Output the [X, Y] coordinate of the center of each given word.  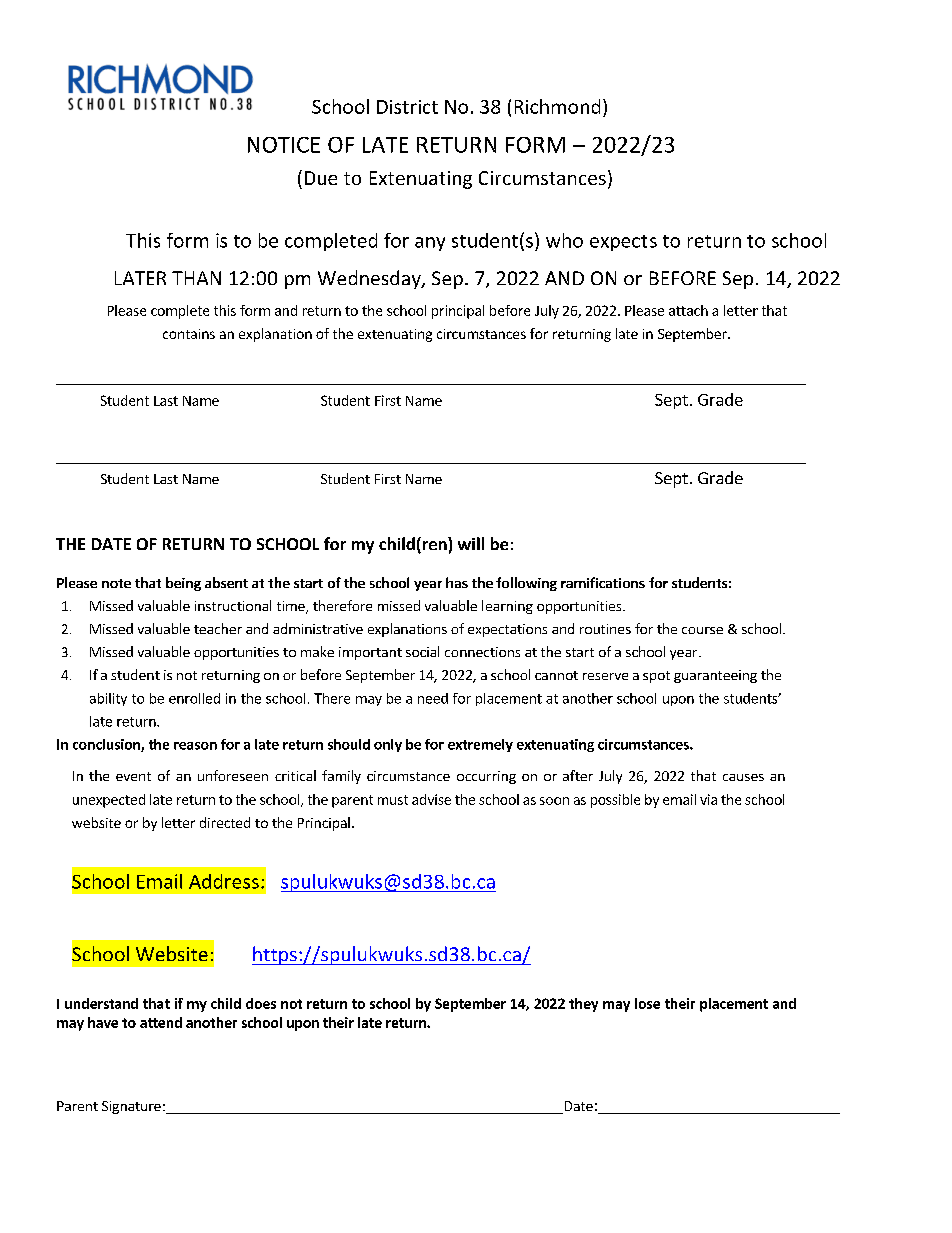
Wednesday [370, 279]
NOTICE [284, 145]
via [708, 799]
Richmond [557, 106]
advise [431, 799]
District [407, 107]
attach [688, 310]
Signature [131, 1107]
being [183, 584]
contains [189, 334]
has [457, 582]
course [702, 630]
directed [225, 822]
